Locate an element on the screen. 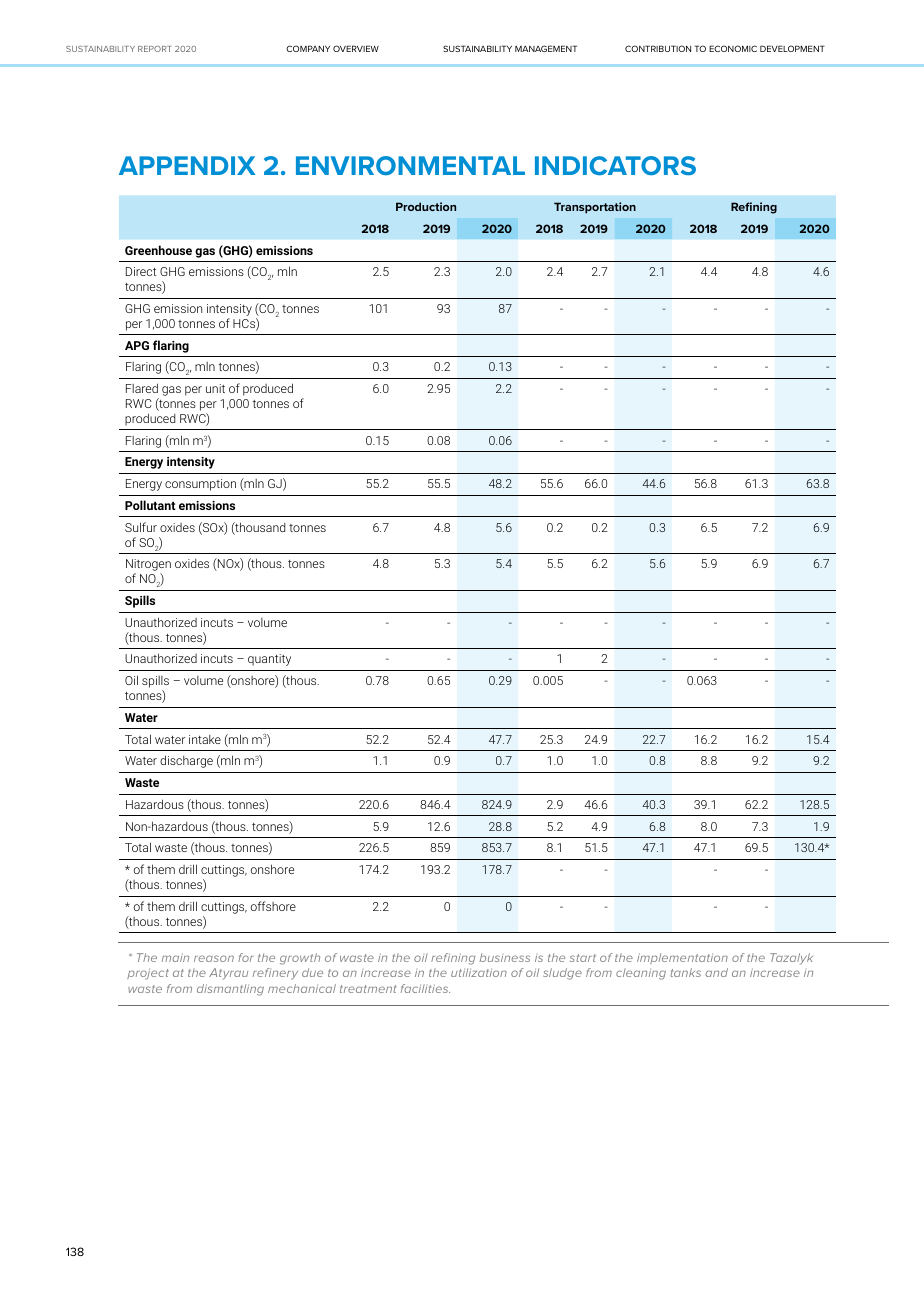 Image resolution: width=924 pixels, height=1308 pixels. discharge is located at coordinates (186, 761).
